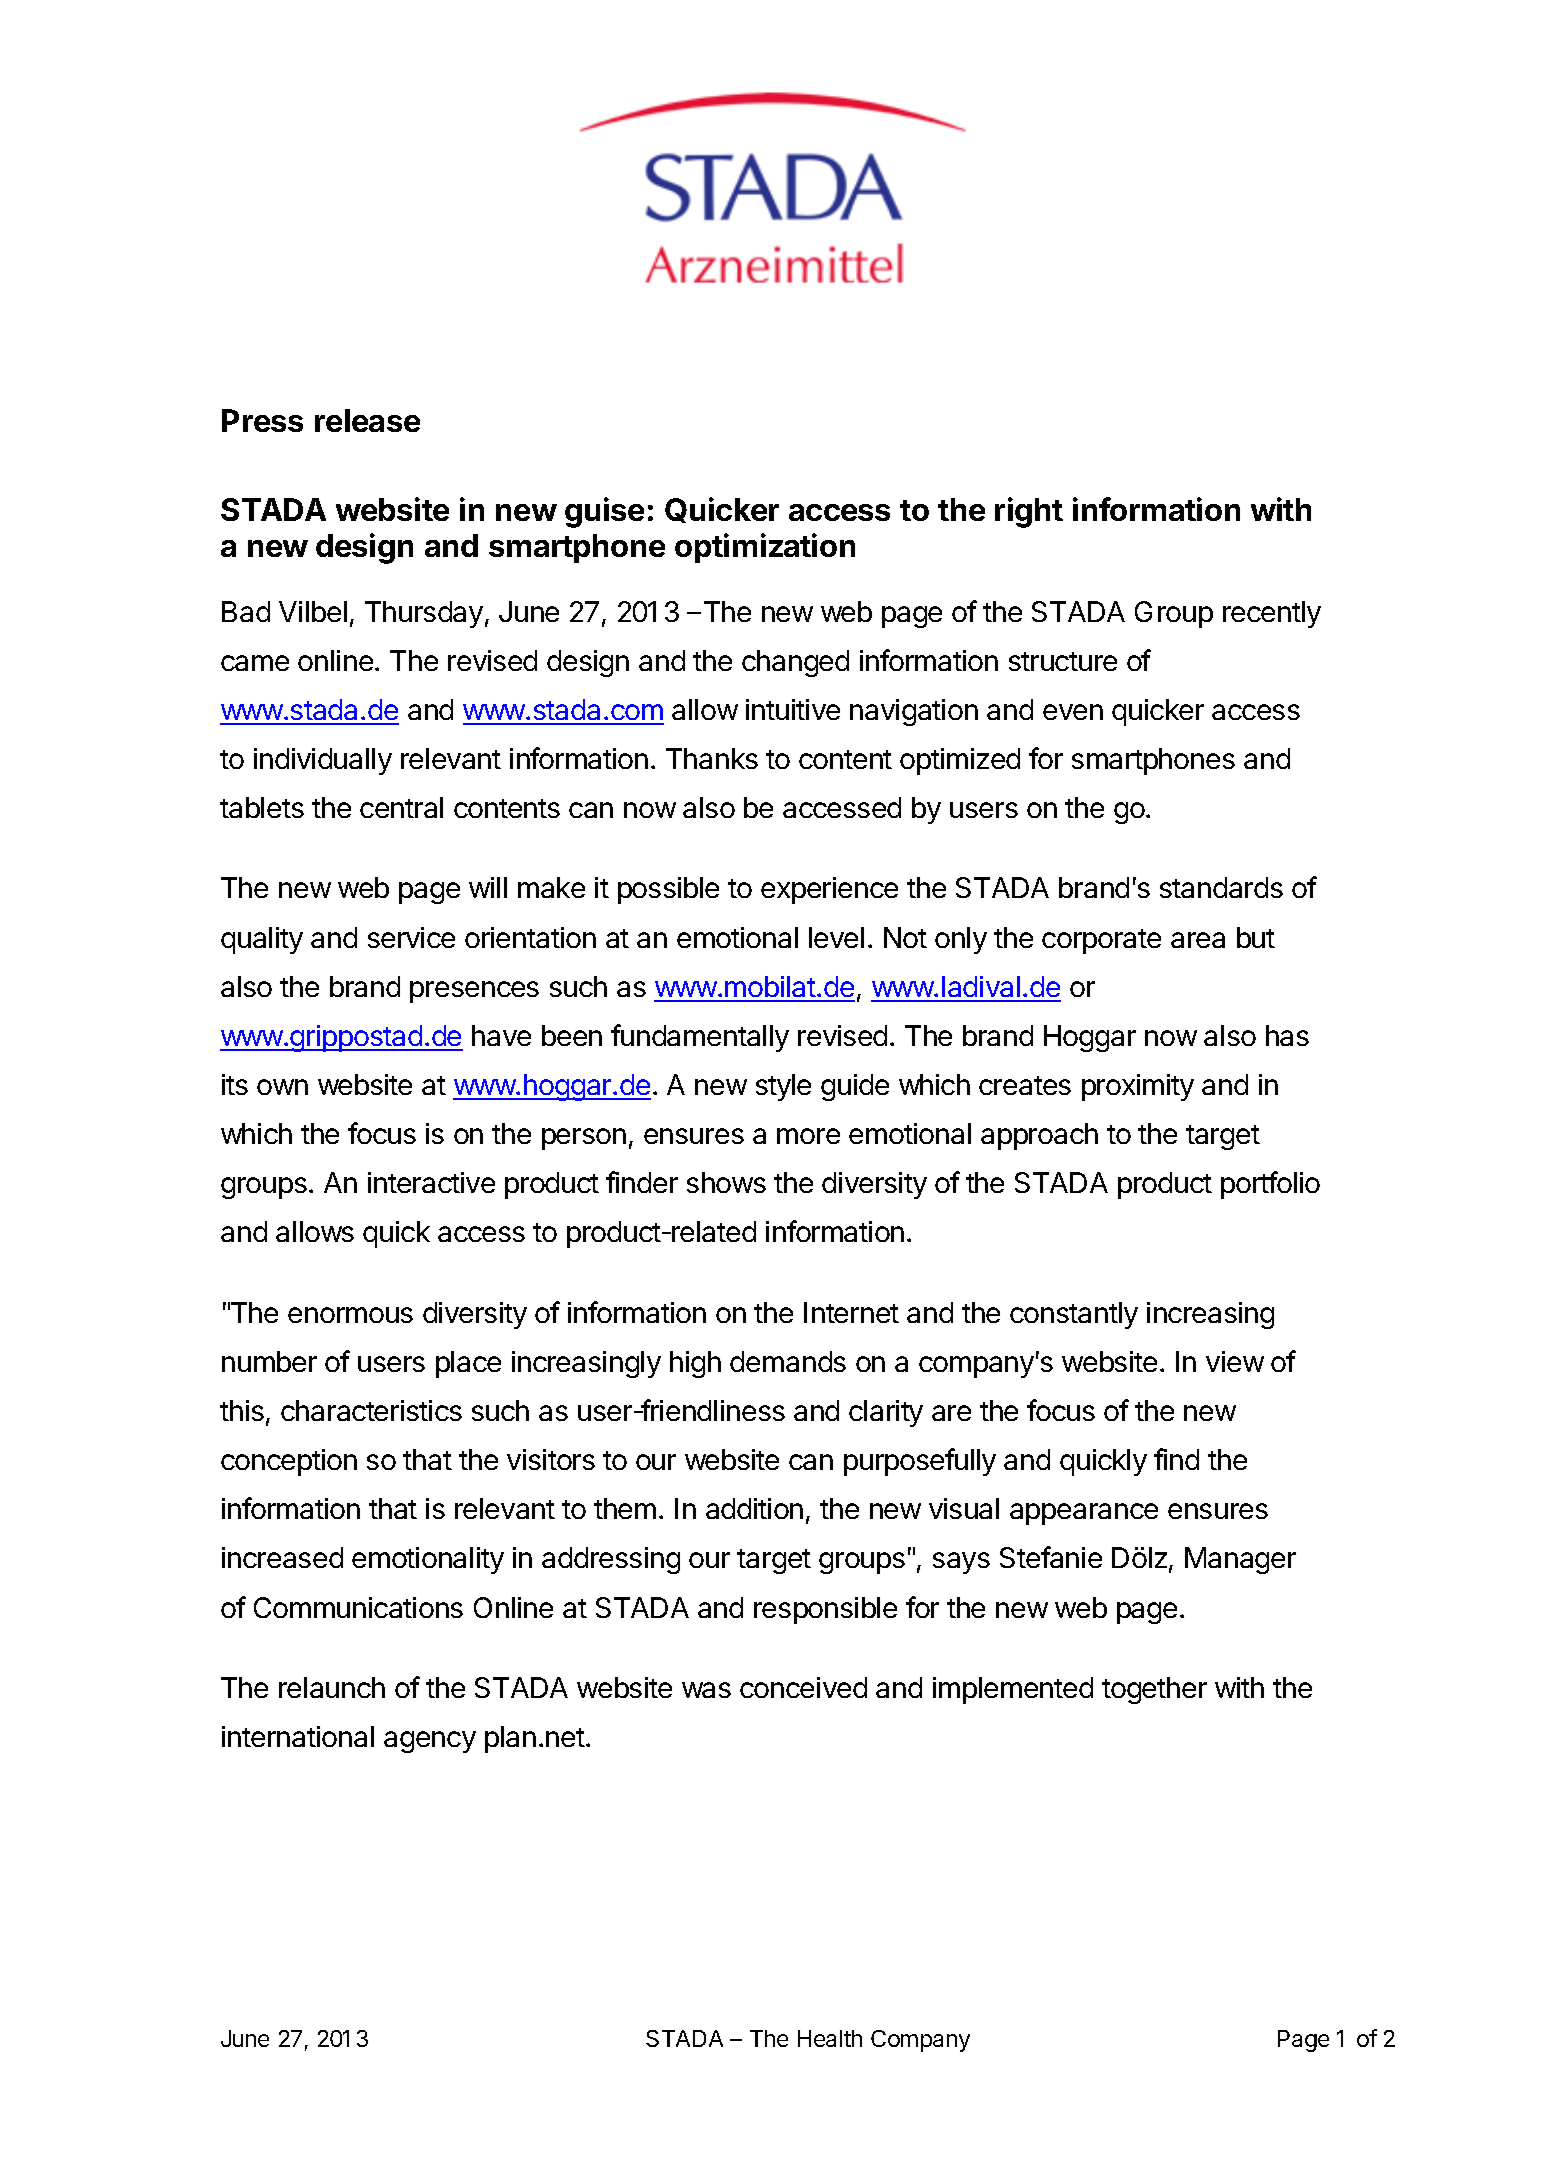 This screenshot has width=1541, height=2181. What do you see at coordinates (1138, 1087) in the screenshot?
I see `proximity` at bounding box center [1138, 1087].
